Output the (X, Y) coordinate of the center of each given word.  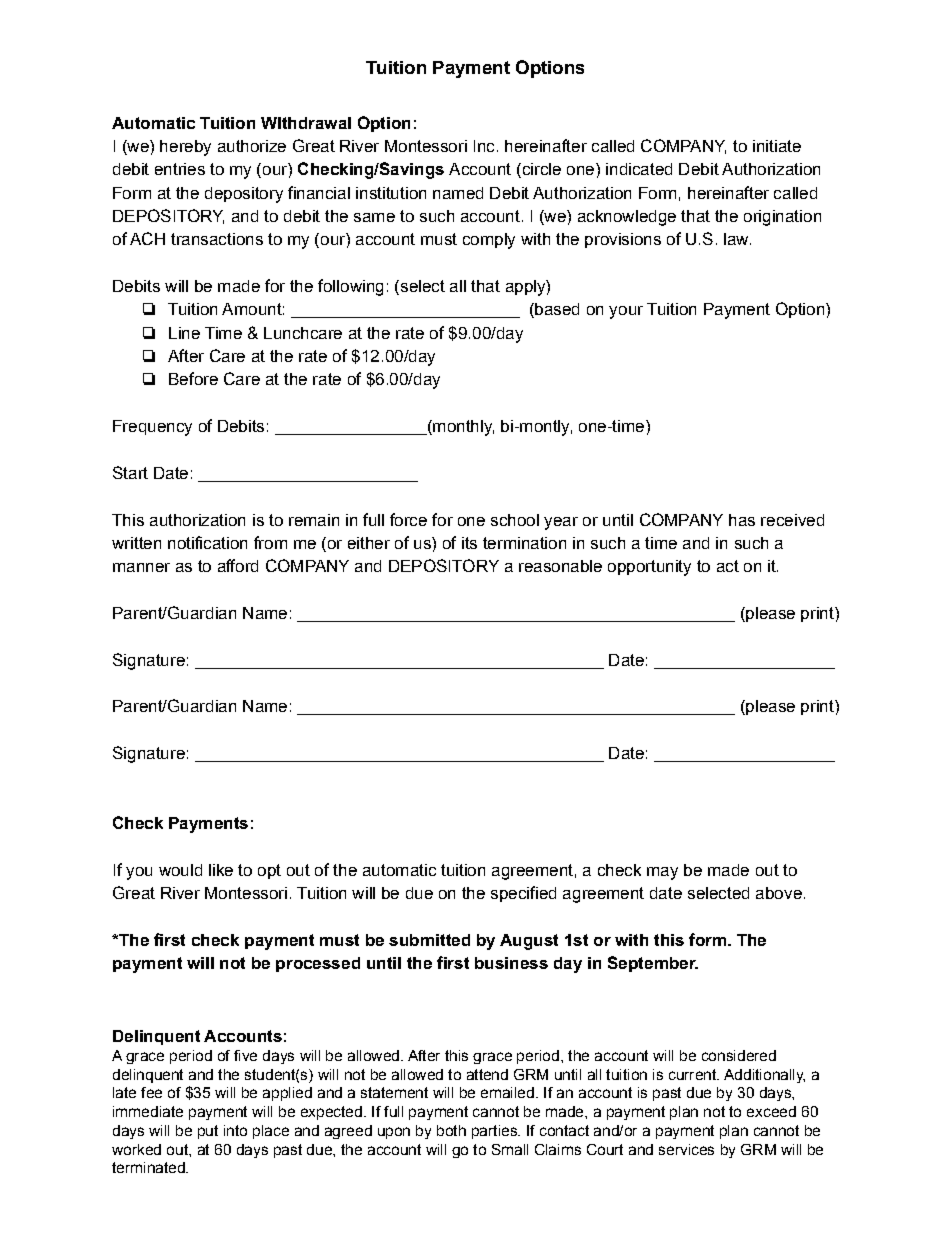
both (451, 1130)
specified (523, 894)
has (742, 520)
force (408, 519)
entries (180, 169)
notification (207, 542)
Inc (484, 146)
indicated (639, 169)
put (208, 1132)
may (662, 873)
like (221, 870)
